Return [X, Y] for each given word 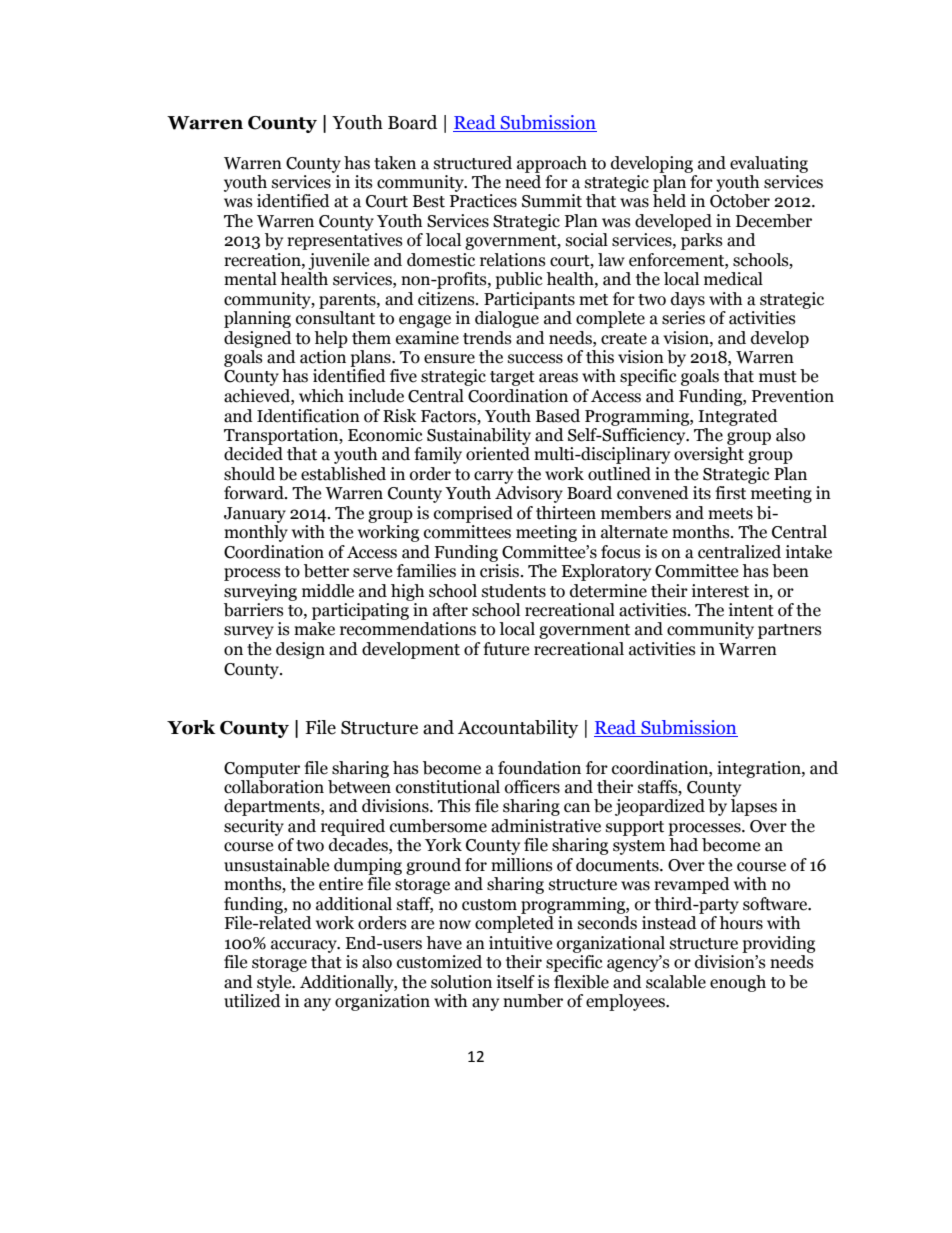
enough [738, 983]
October [740, 201]
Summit [552, 201]
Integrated [738, 417]
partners [790, 631]
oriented [498, 454]
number [533, 1001]
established [343, 474]
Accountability [518, 729]
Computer [262, 770]
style [275, 983]
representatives [345, 241]
